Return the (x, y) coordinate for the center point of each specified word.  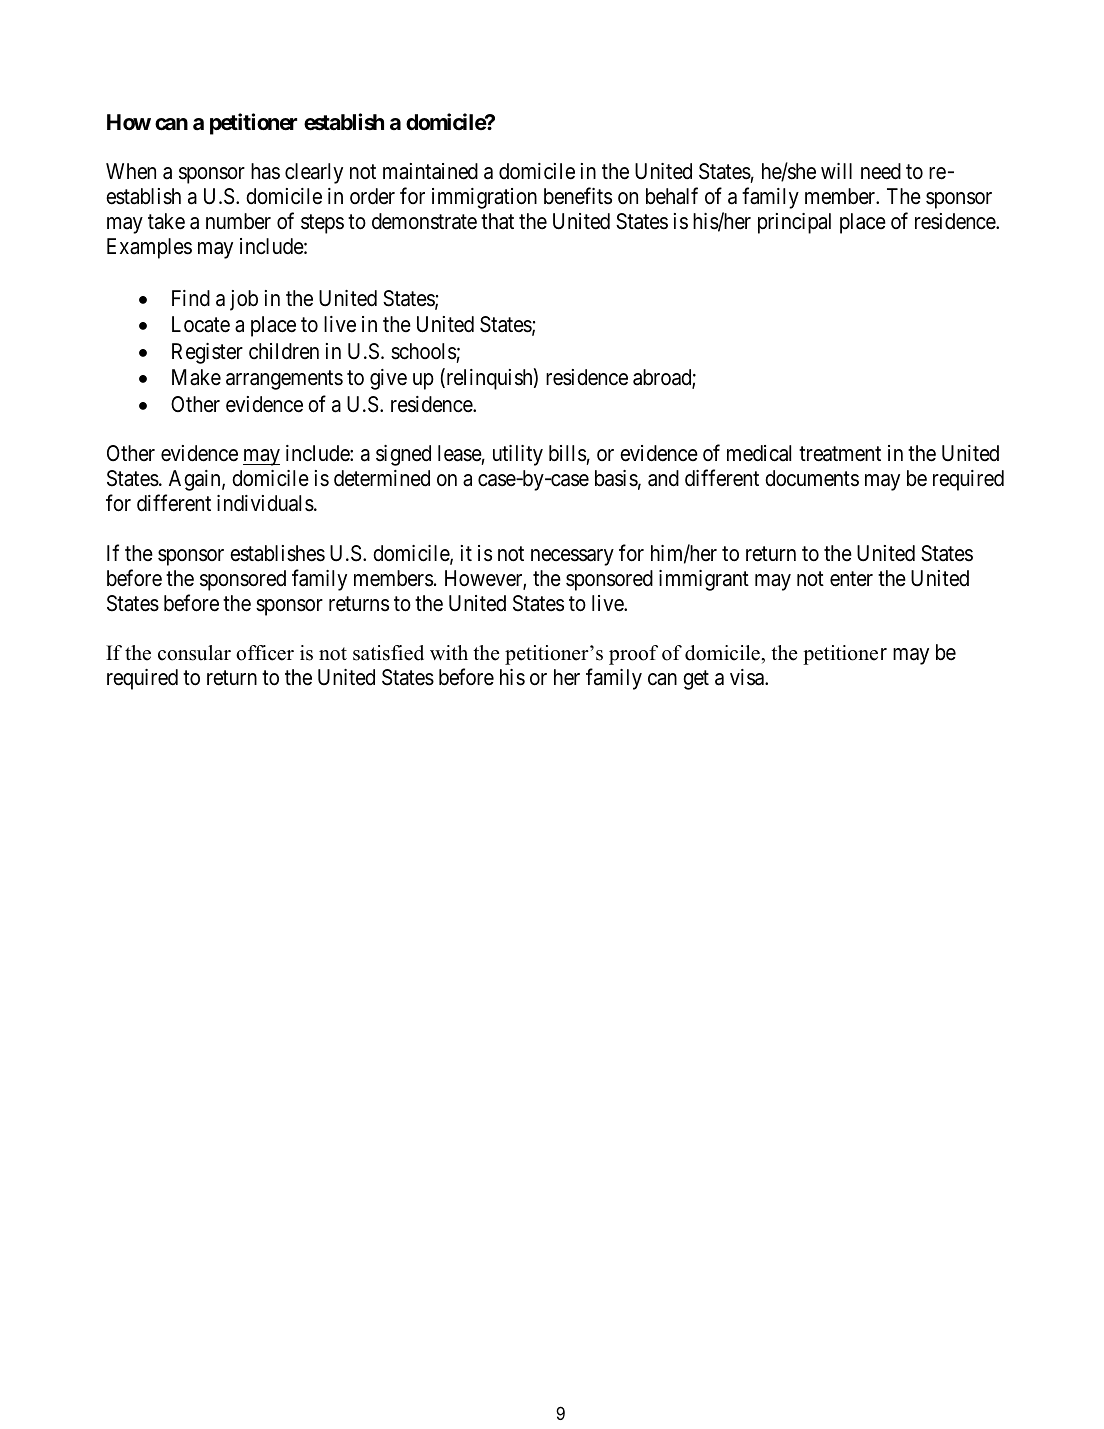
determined (382, 478)
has (265, 171)
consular (194, 653)
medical (759, 453)
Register (207, 353)
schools (423, 351)
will (836, 171)
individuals (265, 503)
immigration (484, 198)
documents (812, 478)
